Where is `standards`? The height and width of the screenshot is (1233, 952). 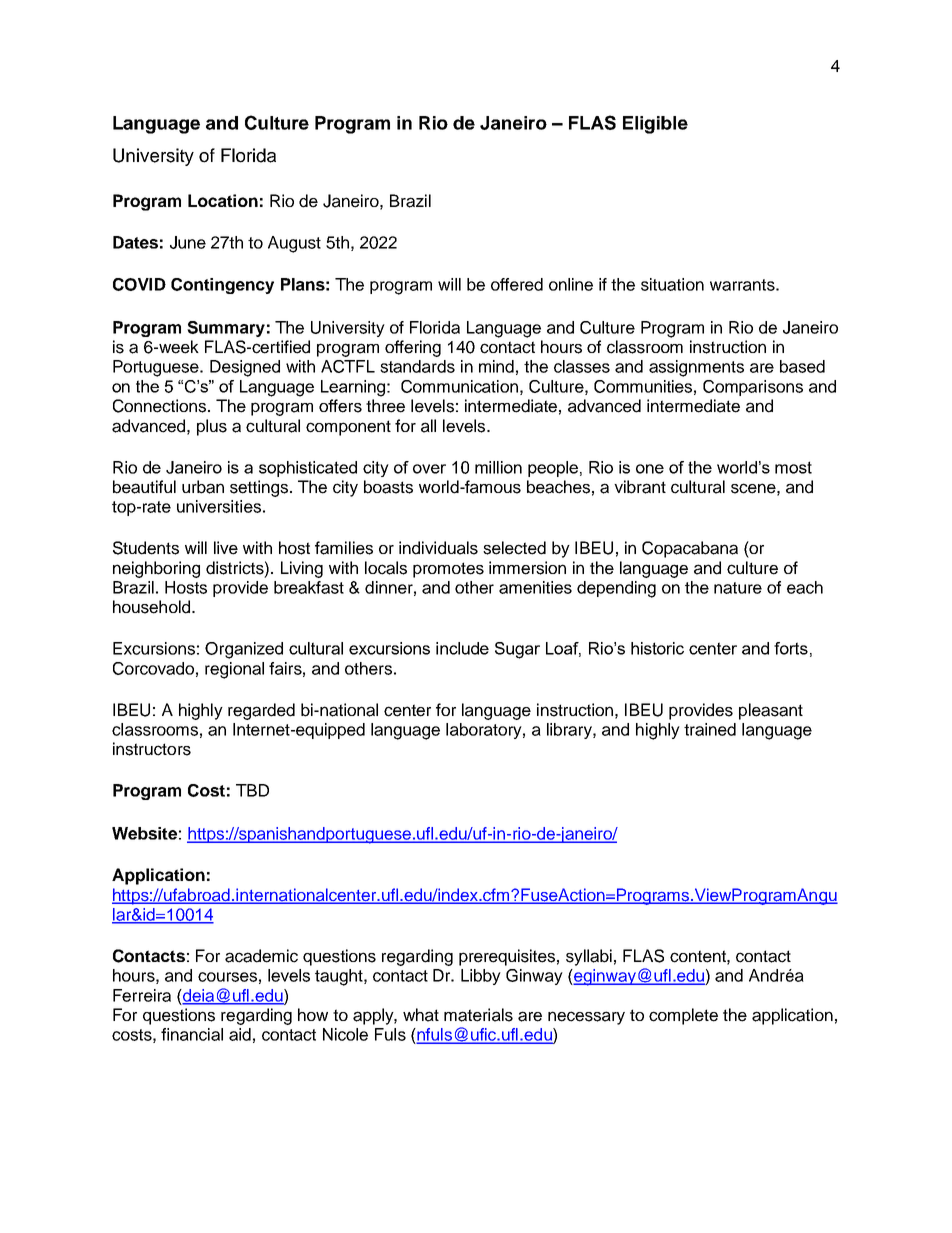
standards is located at coordinates (417, 366).
